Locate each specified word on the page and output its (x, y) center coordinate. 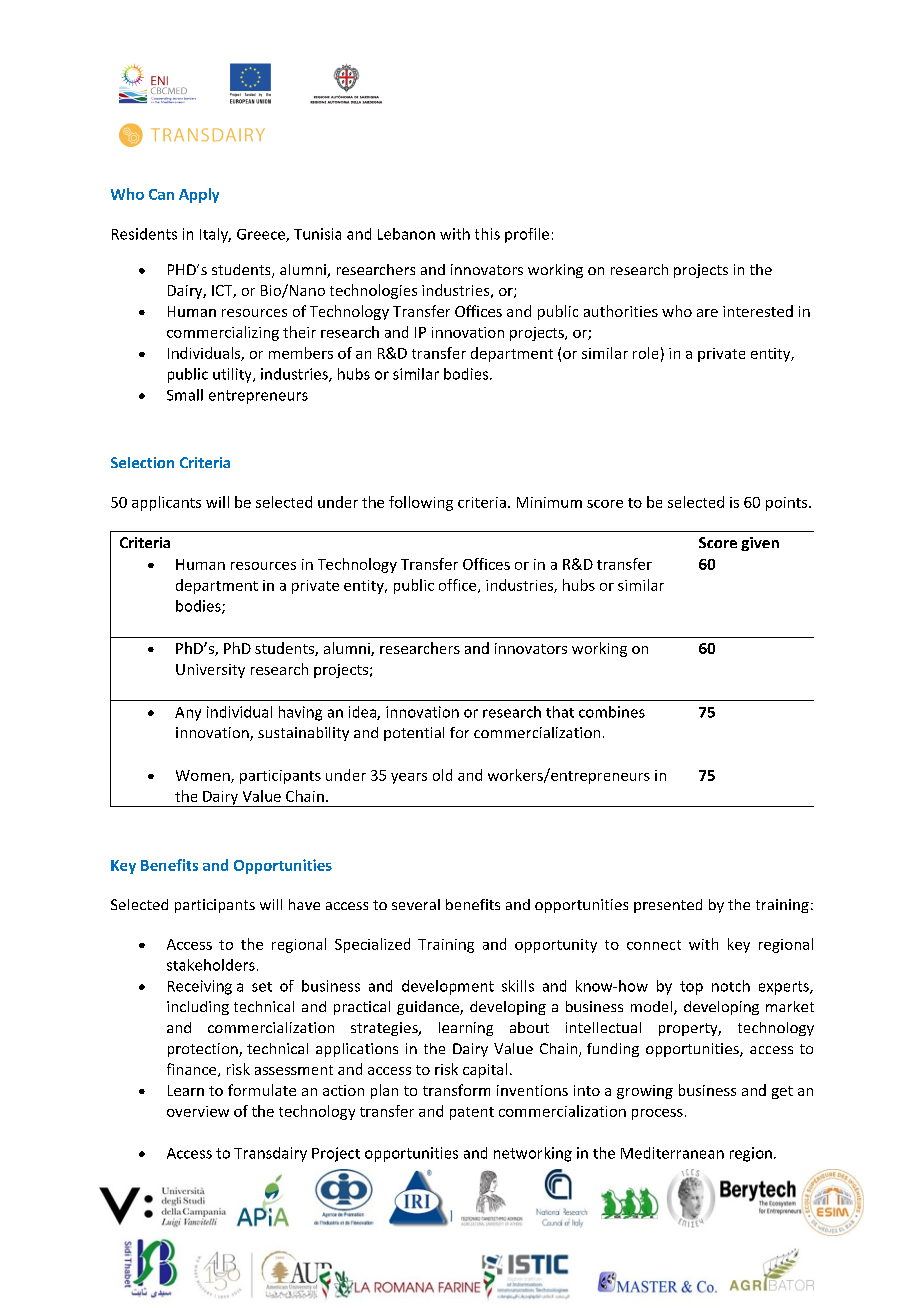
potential (414, 734)
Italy (215, 235)
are (707, 313)
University (210, 671)
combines (612, 712)
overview (198, 1111)
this (487, 234)
